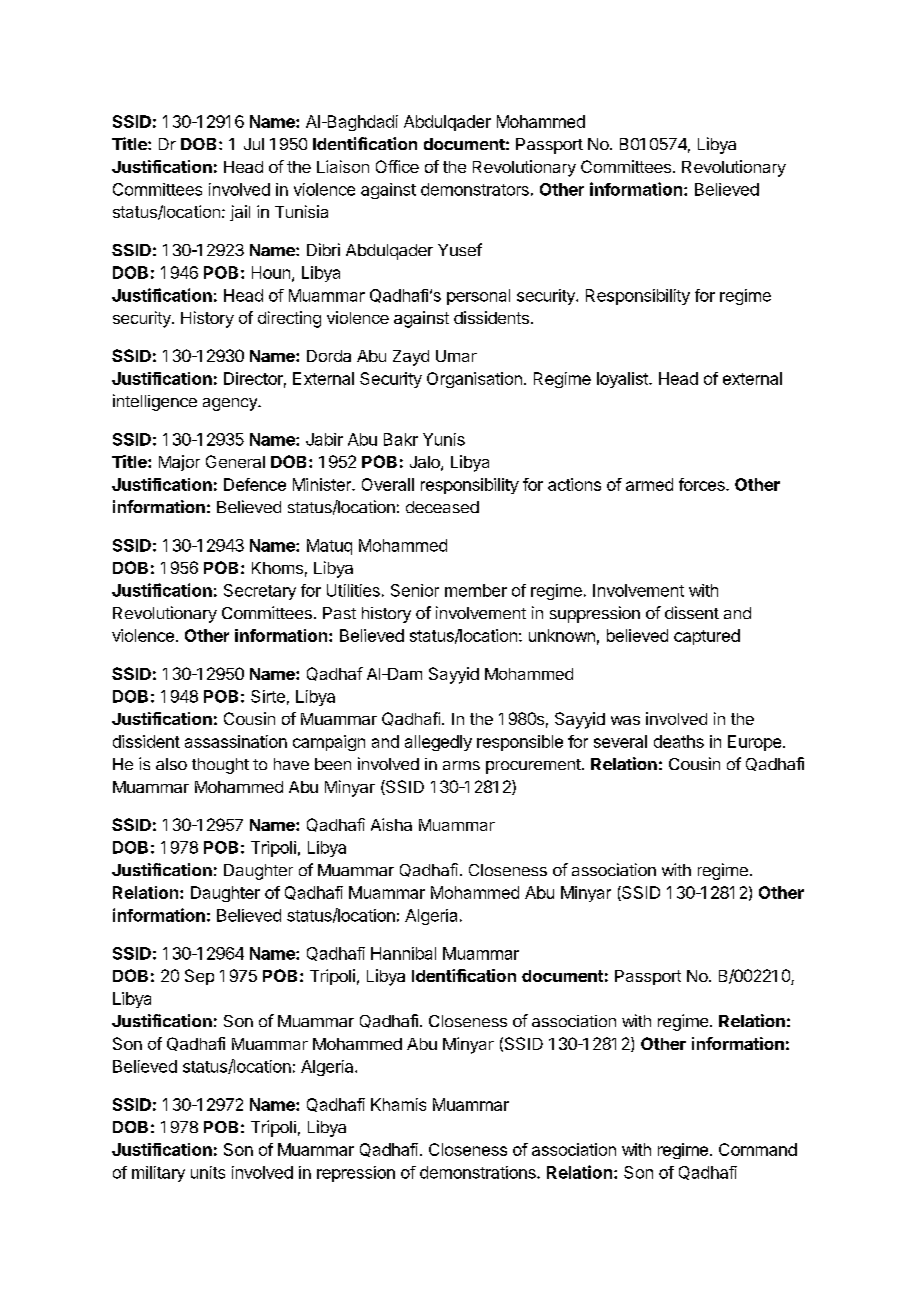 This screenshot has width=924, height=1308. I want to click on loyalist, so click(623, 380).
